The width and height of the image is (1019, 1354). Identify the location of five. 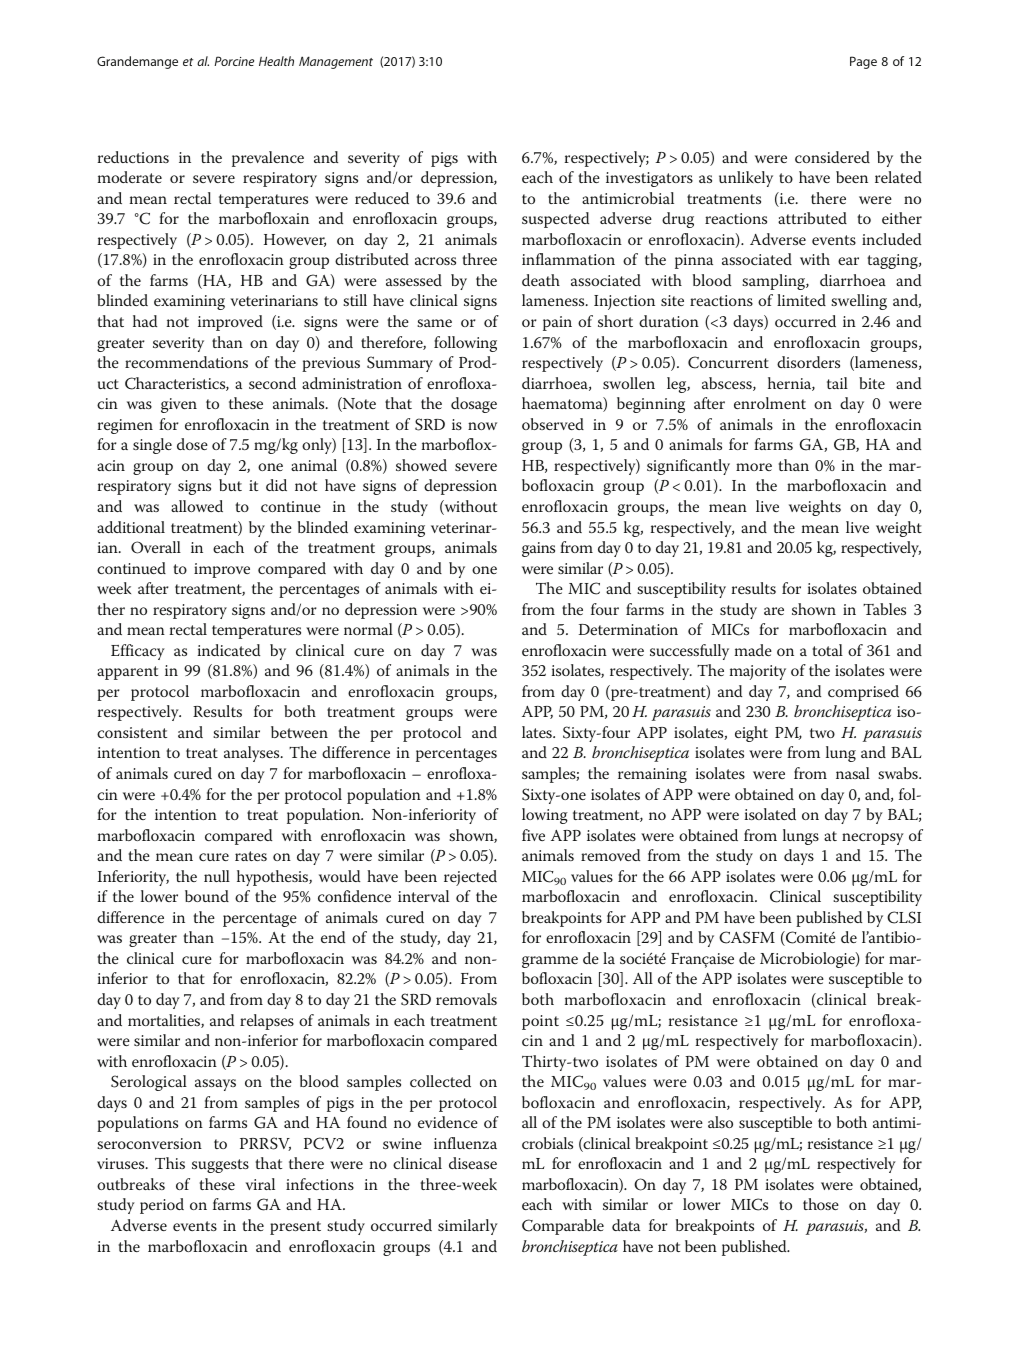
(533, 835).
